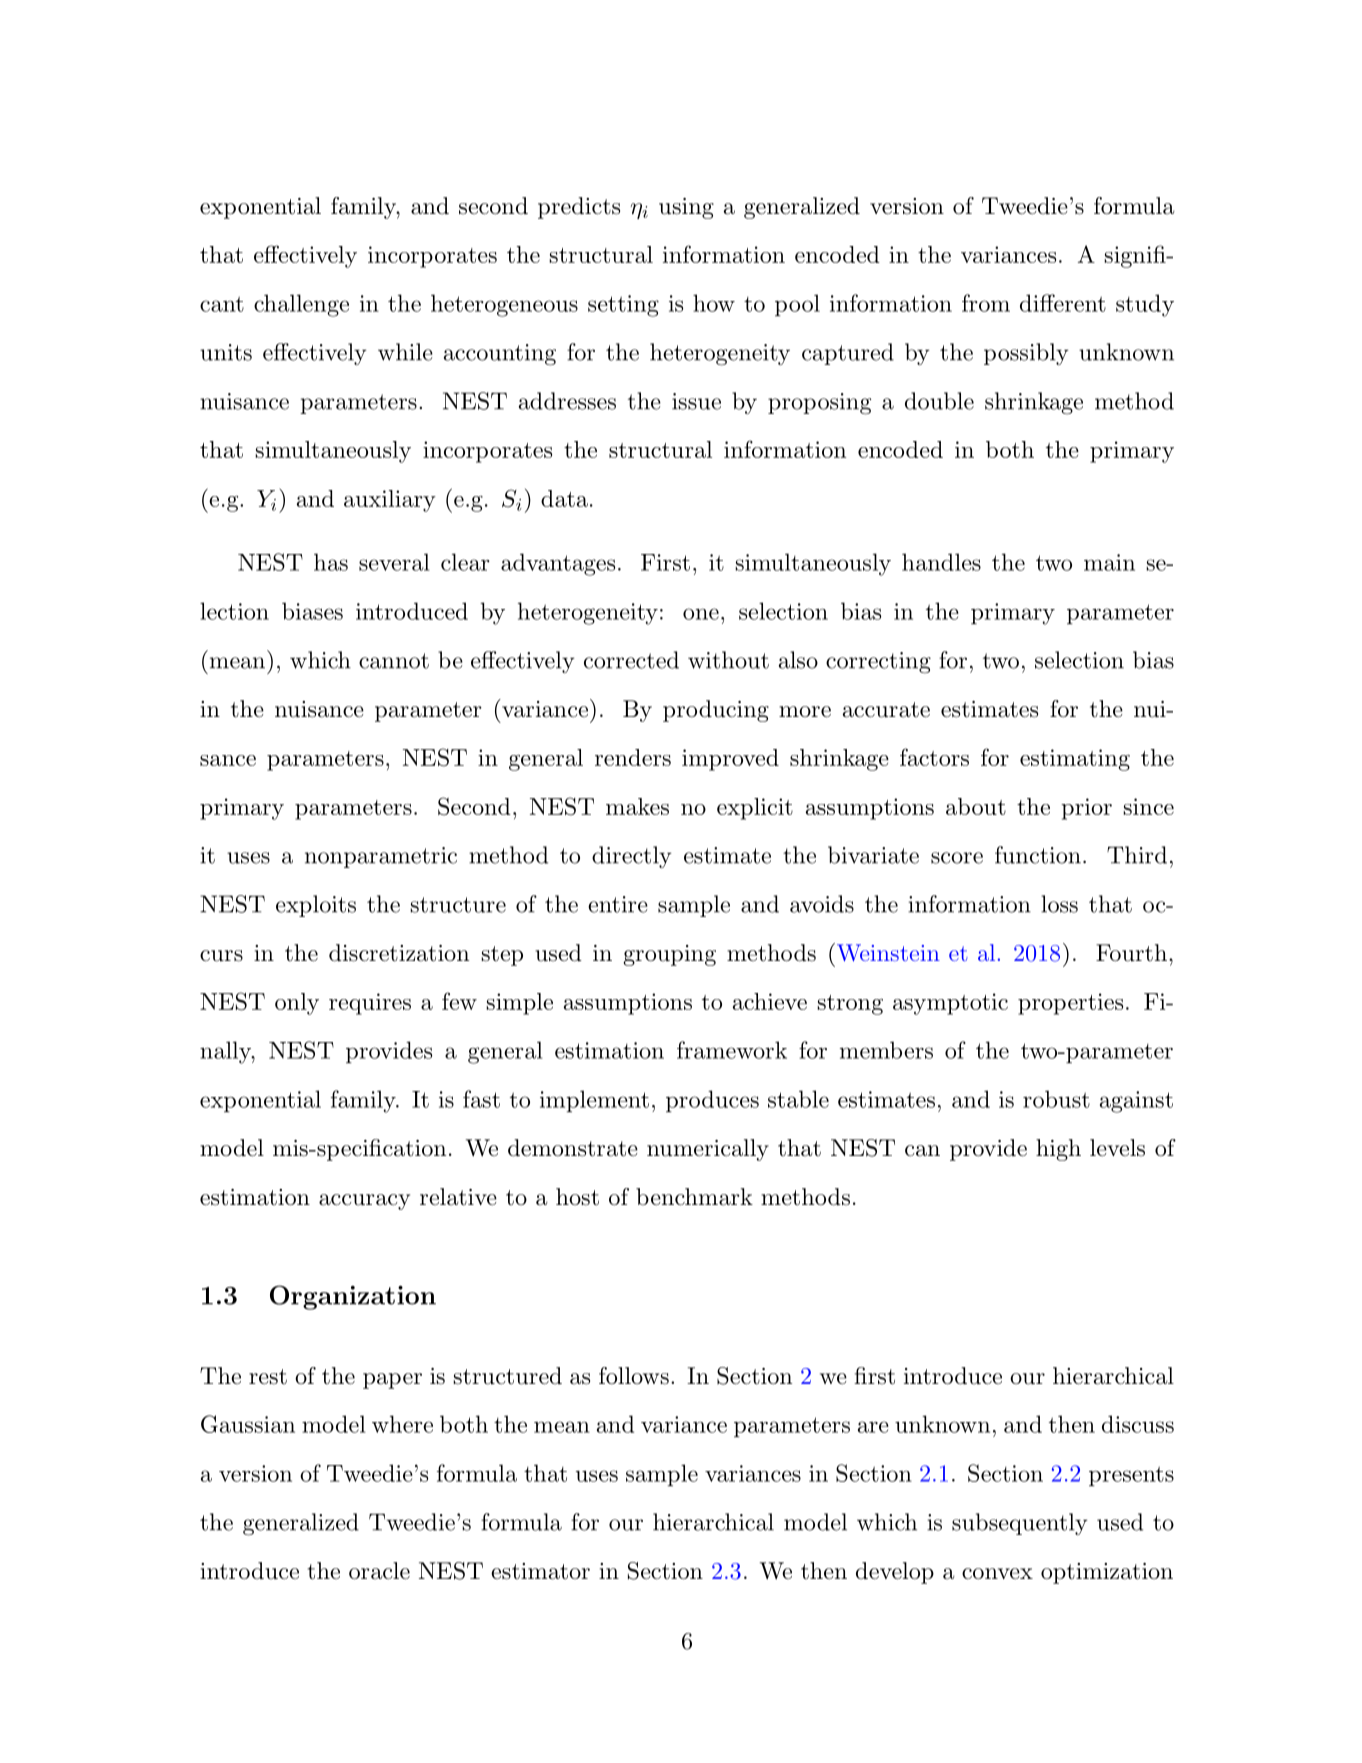 The image size is (1362, 1763). What do you see at coordinates (381, 857) in the image?
I see `nonparametric` at bounding box center [381, 857].
